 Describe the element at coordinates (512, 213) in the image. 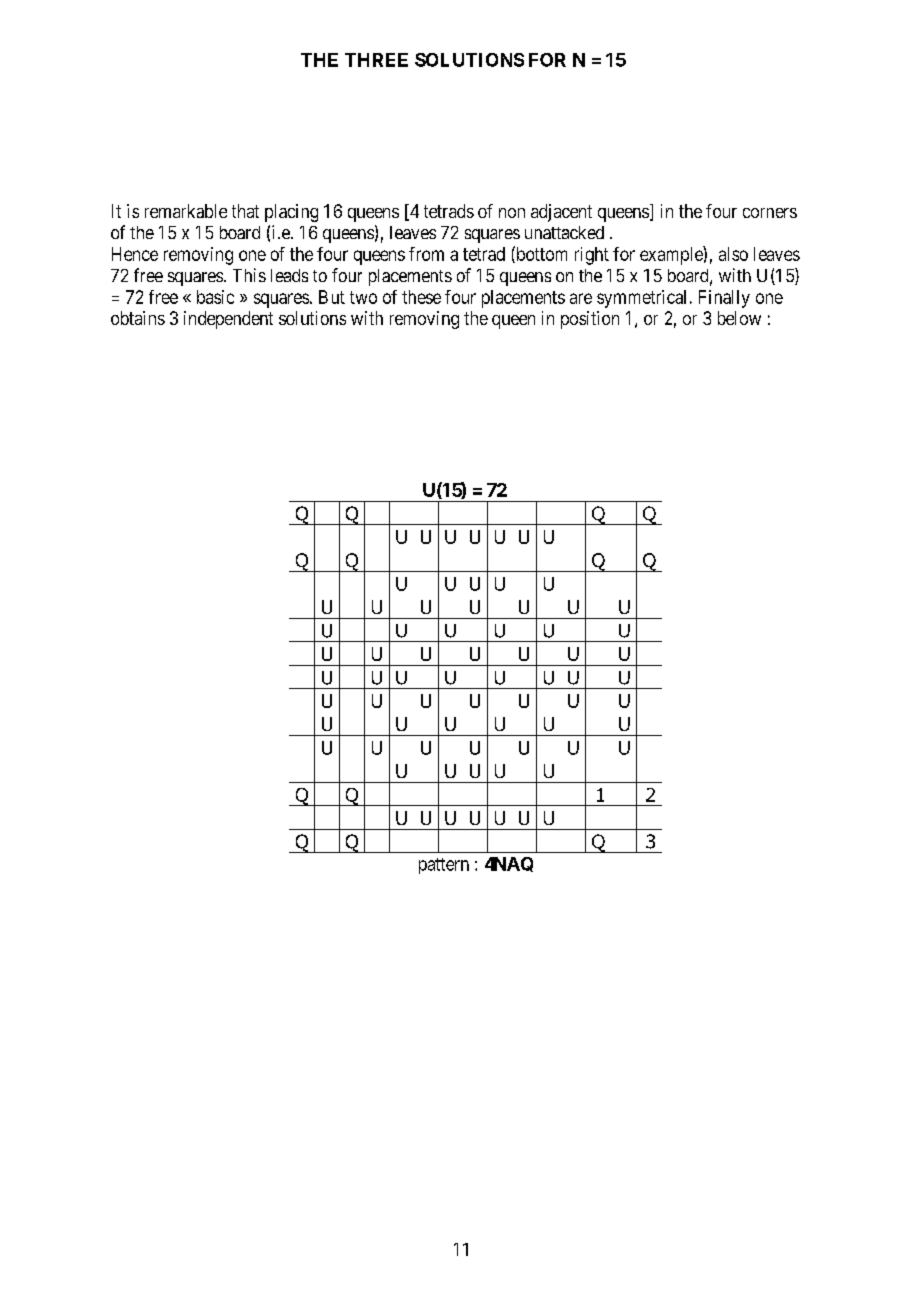

I see `non` at that location.
